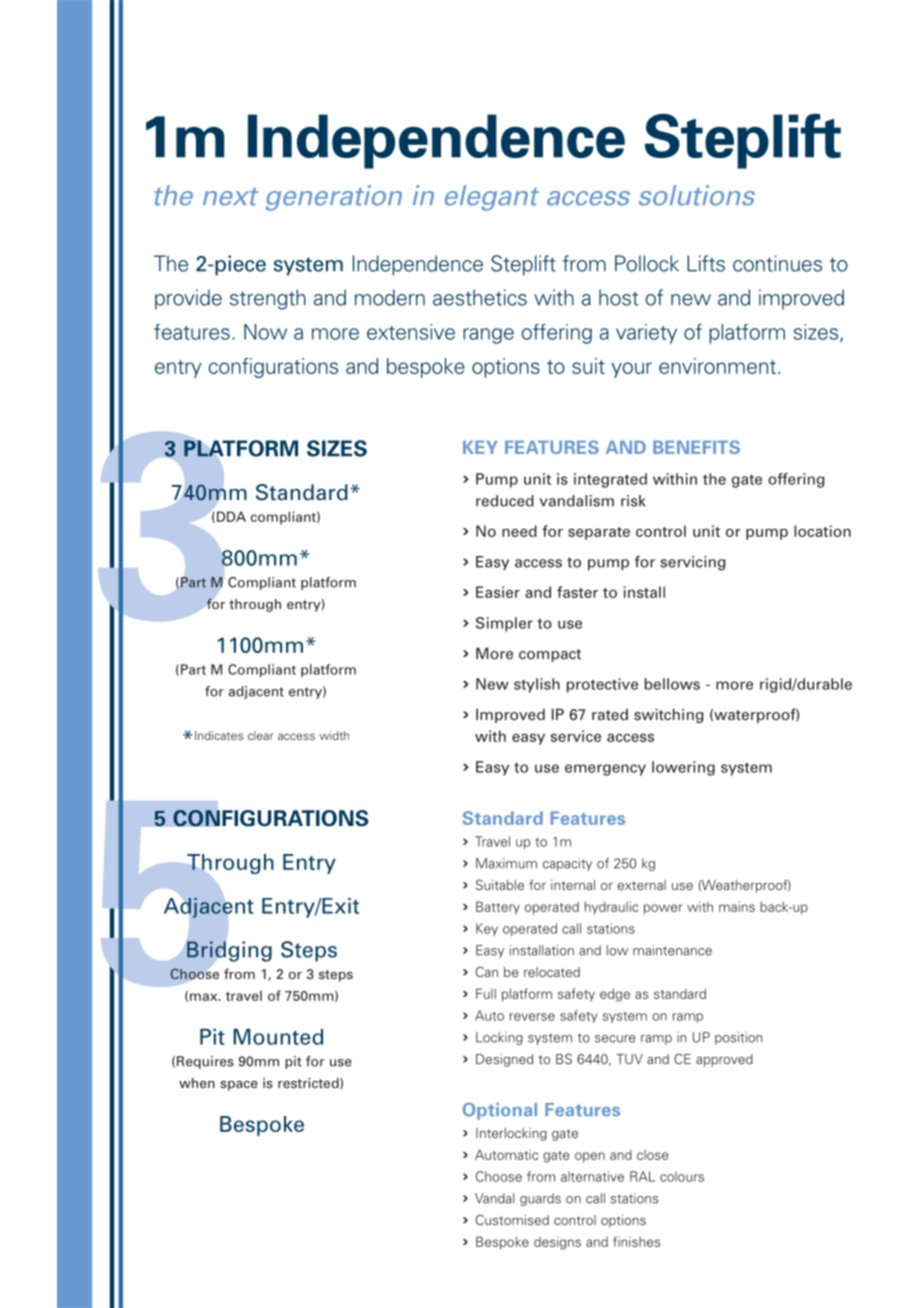 The image size is (924, 1308). I want to click on colours, so click(682, 1176).
